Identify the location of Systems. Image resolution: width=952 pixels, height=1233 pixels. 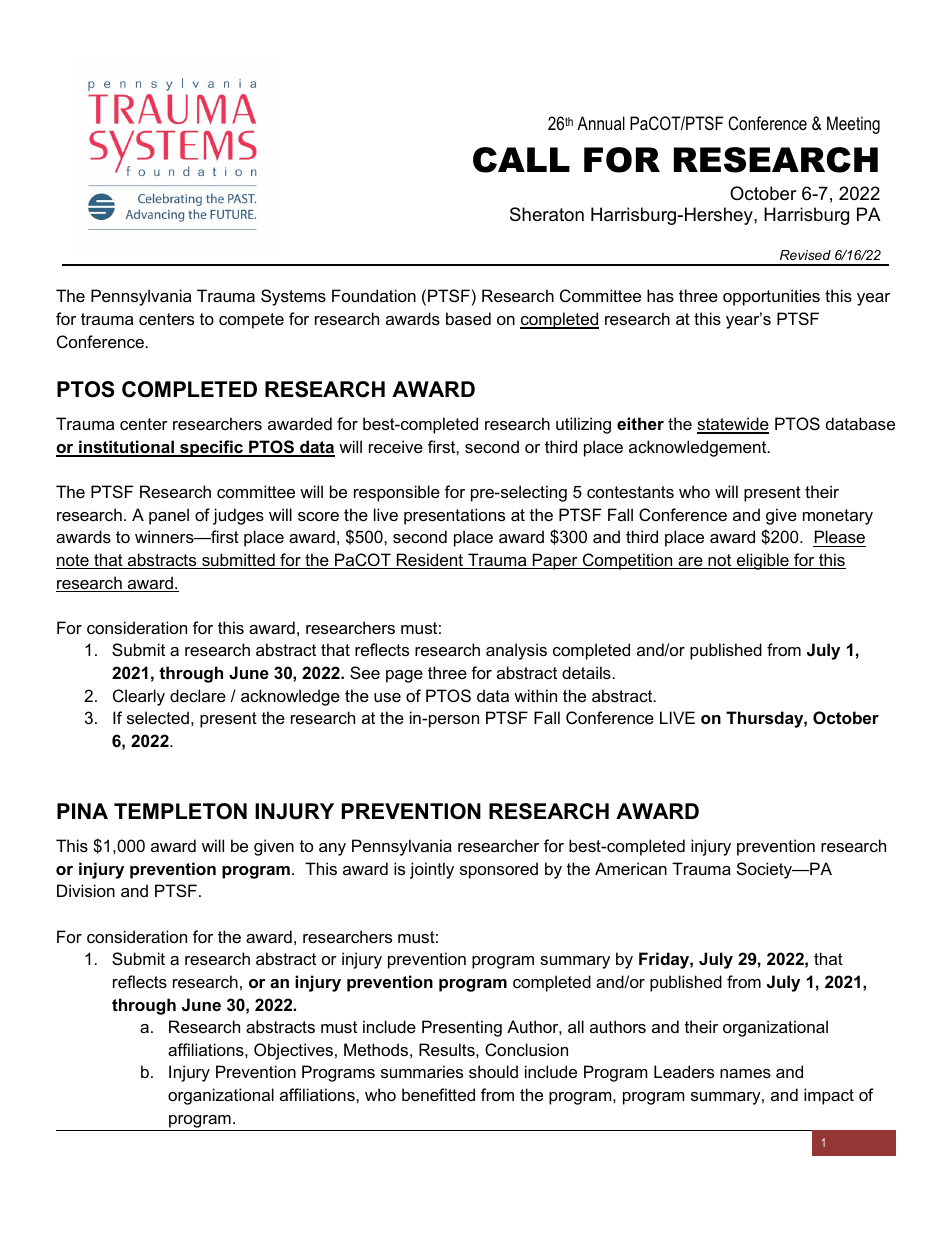
(293, 297).
